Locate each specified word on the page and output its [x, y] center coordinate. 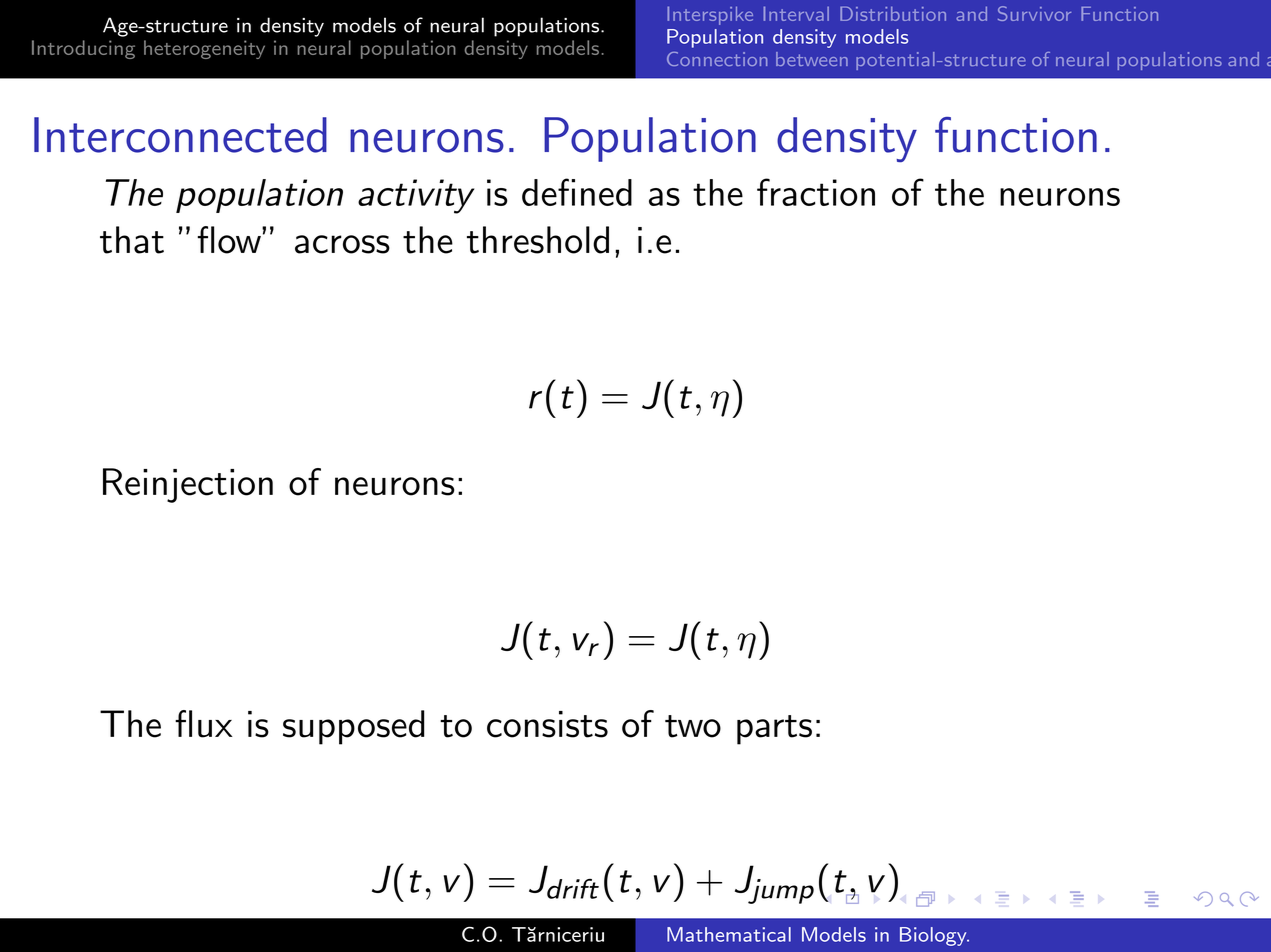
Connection [717, 59]
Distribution [893, 13]
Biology [934, 936]
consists [547, 724]
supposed [353, 727]
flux [203, 724]
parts [774, 730]
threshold [538, 240]
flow [230, 240]
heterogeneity [204, 49]
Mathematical [729, 934]
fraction [816, 192]
